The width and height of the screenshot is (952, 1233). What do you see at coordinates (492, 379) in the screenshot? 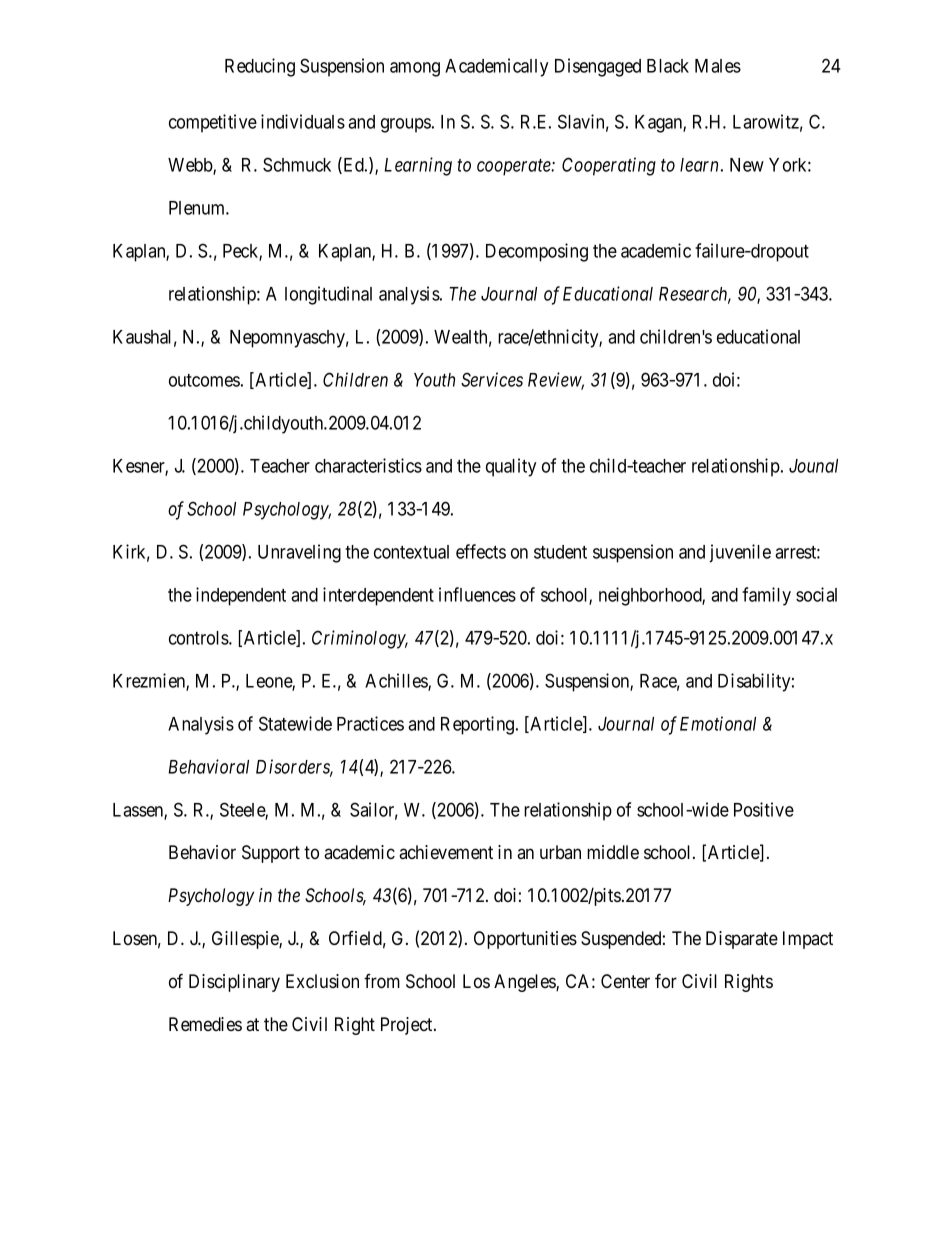
I see `Services` at bounding box center [492, 379].
